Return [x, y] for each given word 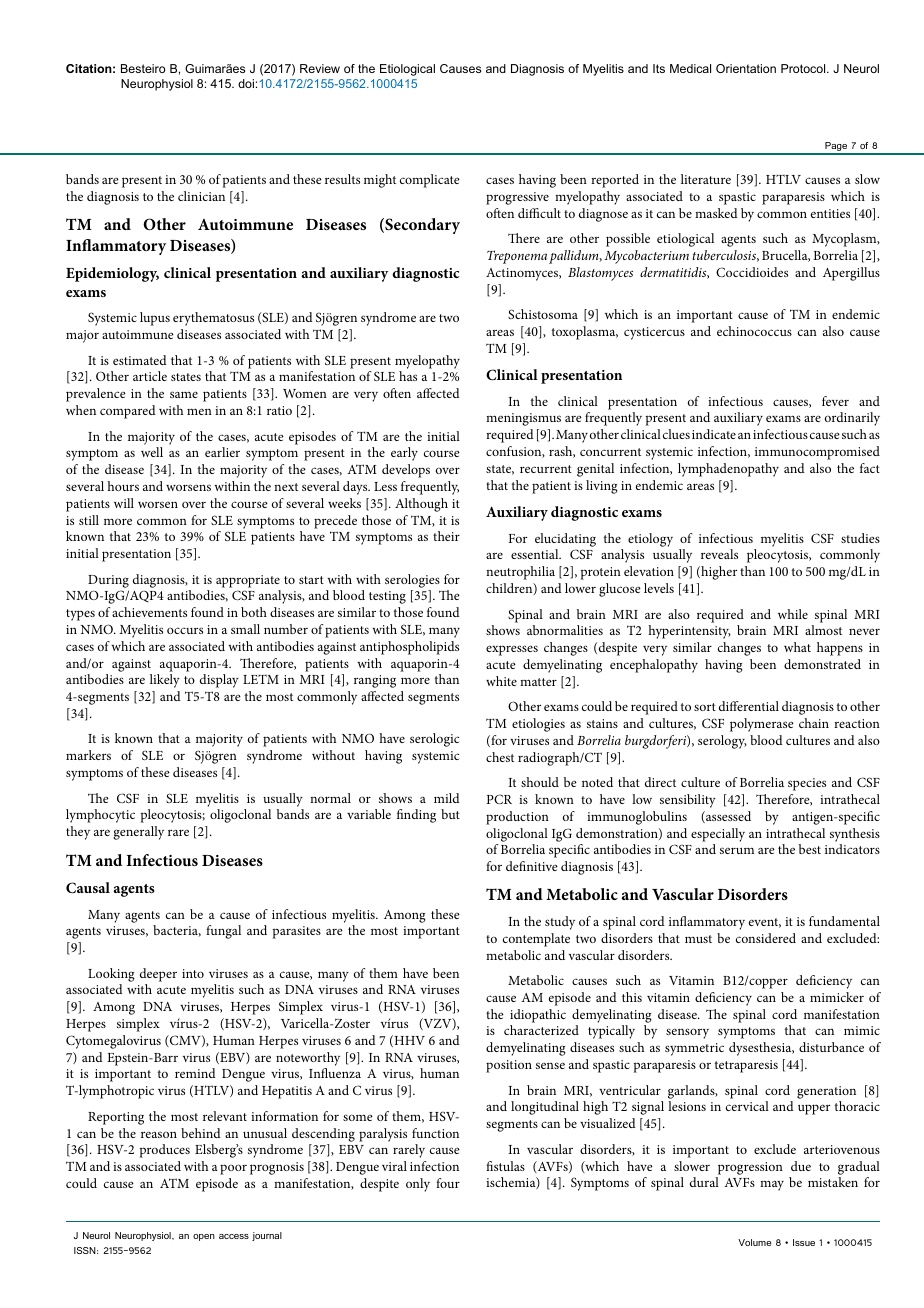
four [448, 1183]
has [408, 376]
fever [835, 401]
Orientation [746, 68]
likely [165, 681]
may [772, 1185]
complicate [430, 181]
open [204, 1237]
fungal [223, 932]
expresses [512, 650]
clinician [201, 196]
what [797, 647]
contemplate [536, 940]
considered [766, 938]
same [184, 394]
